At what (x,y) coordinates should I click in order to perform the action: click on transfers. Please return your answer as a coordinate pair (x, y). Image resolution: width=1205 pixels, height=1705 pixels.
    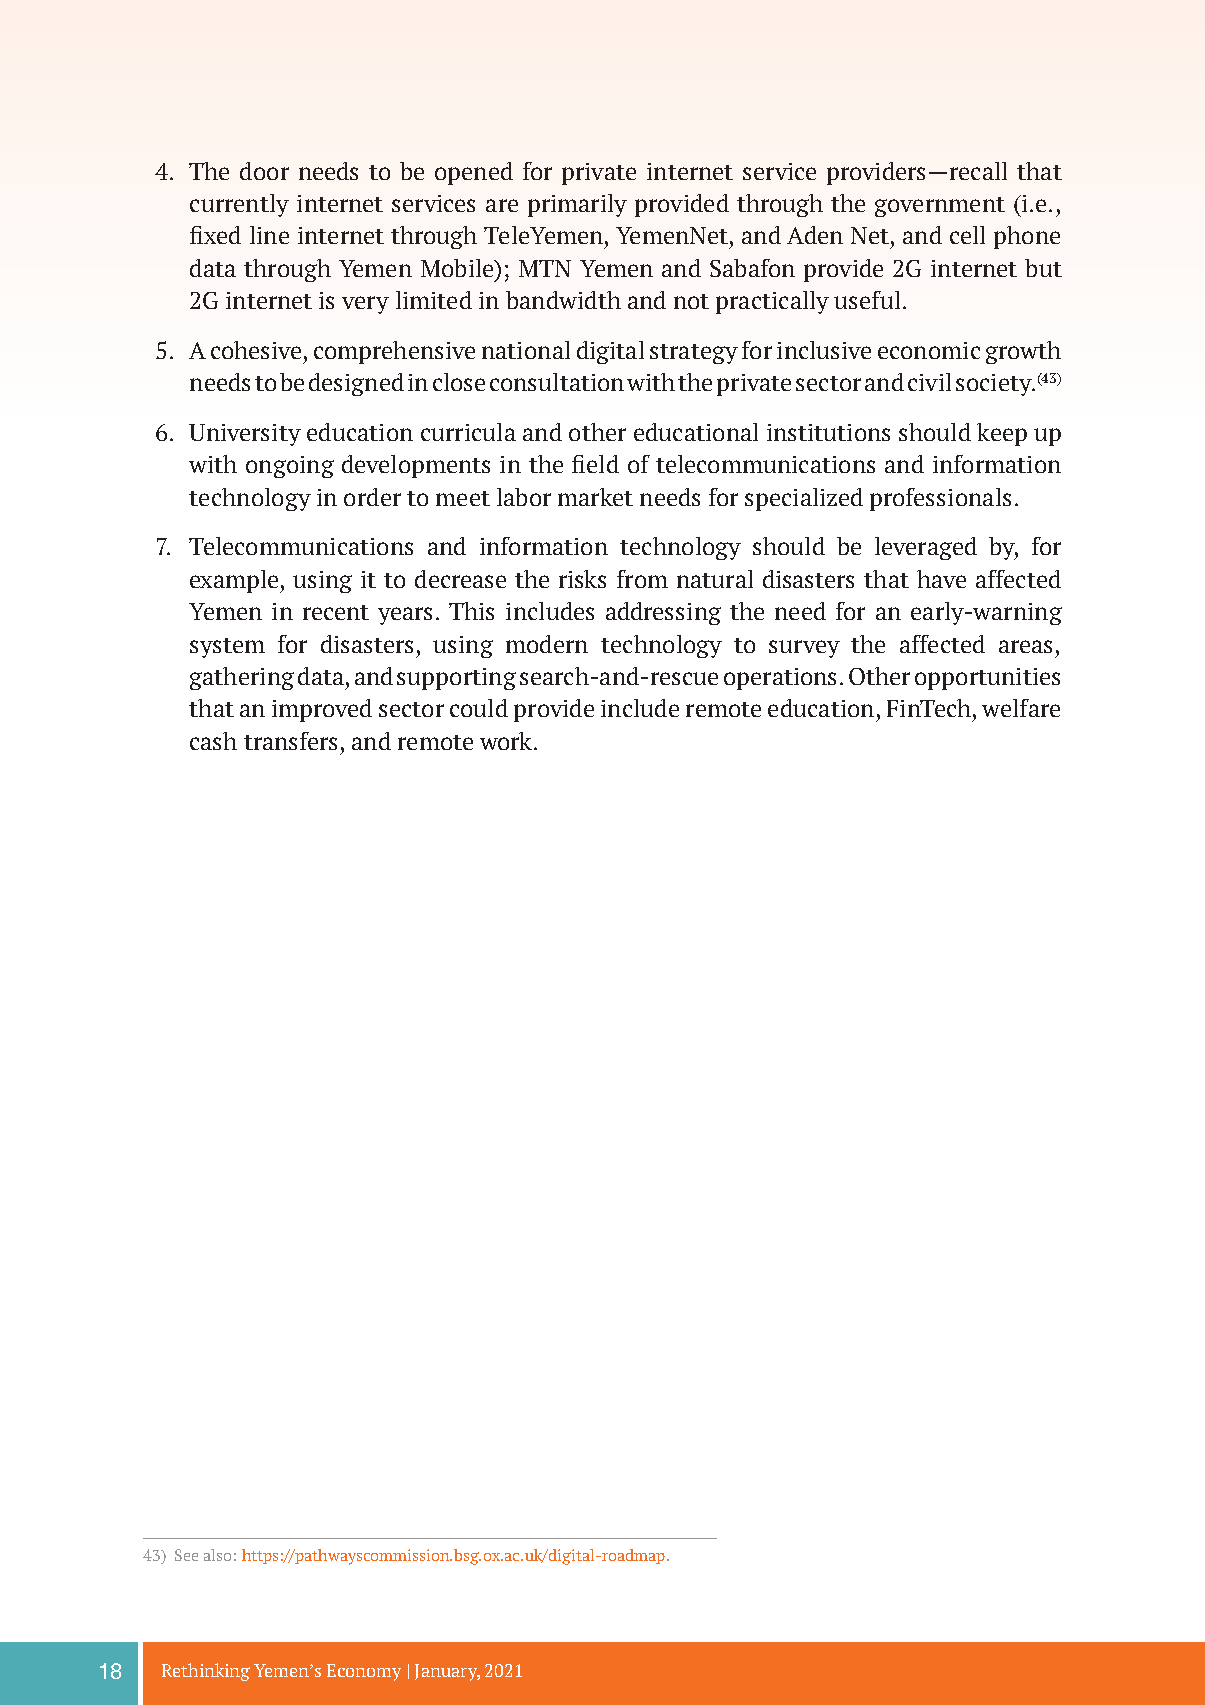
    Looking at the image, I should click on (290, 741).
